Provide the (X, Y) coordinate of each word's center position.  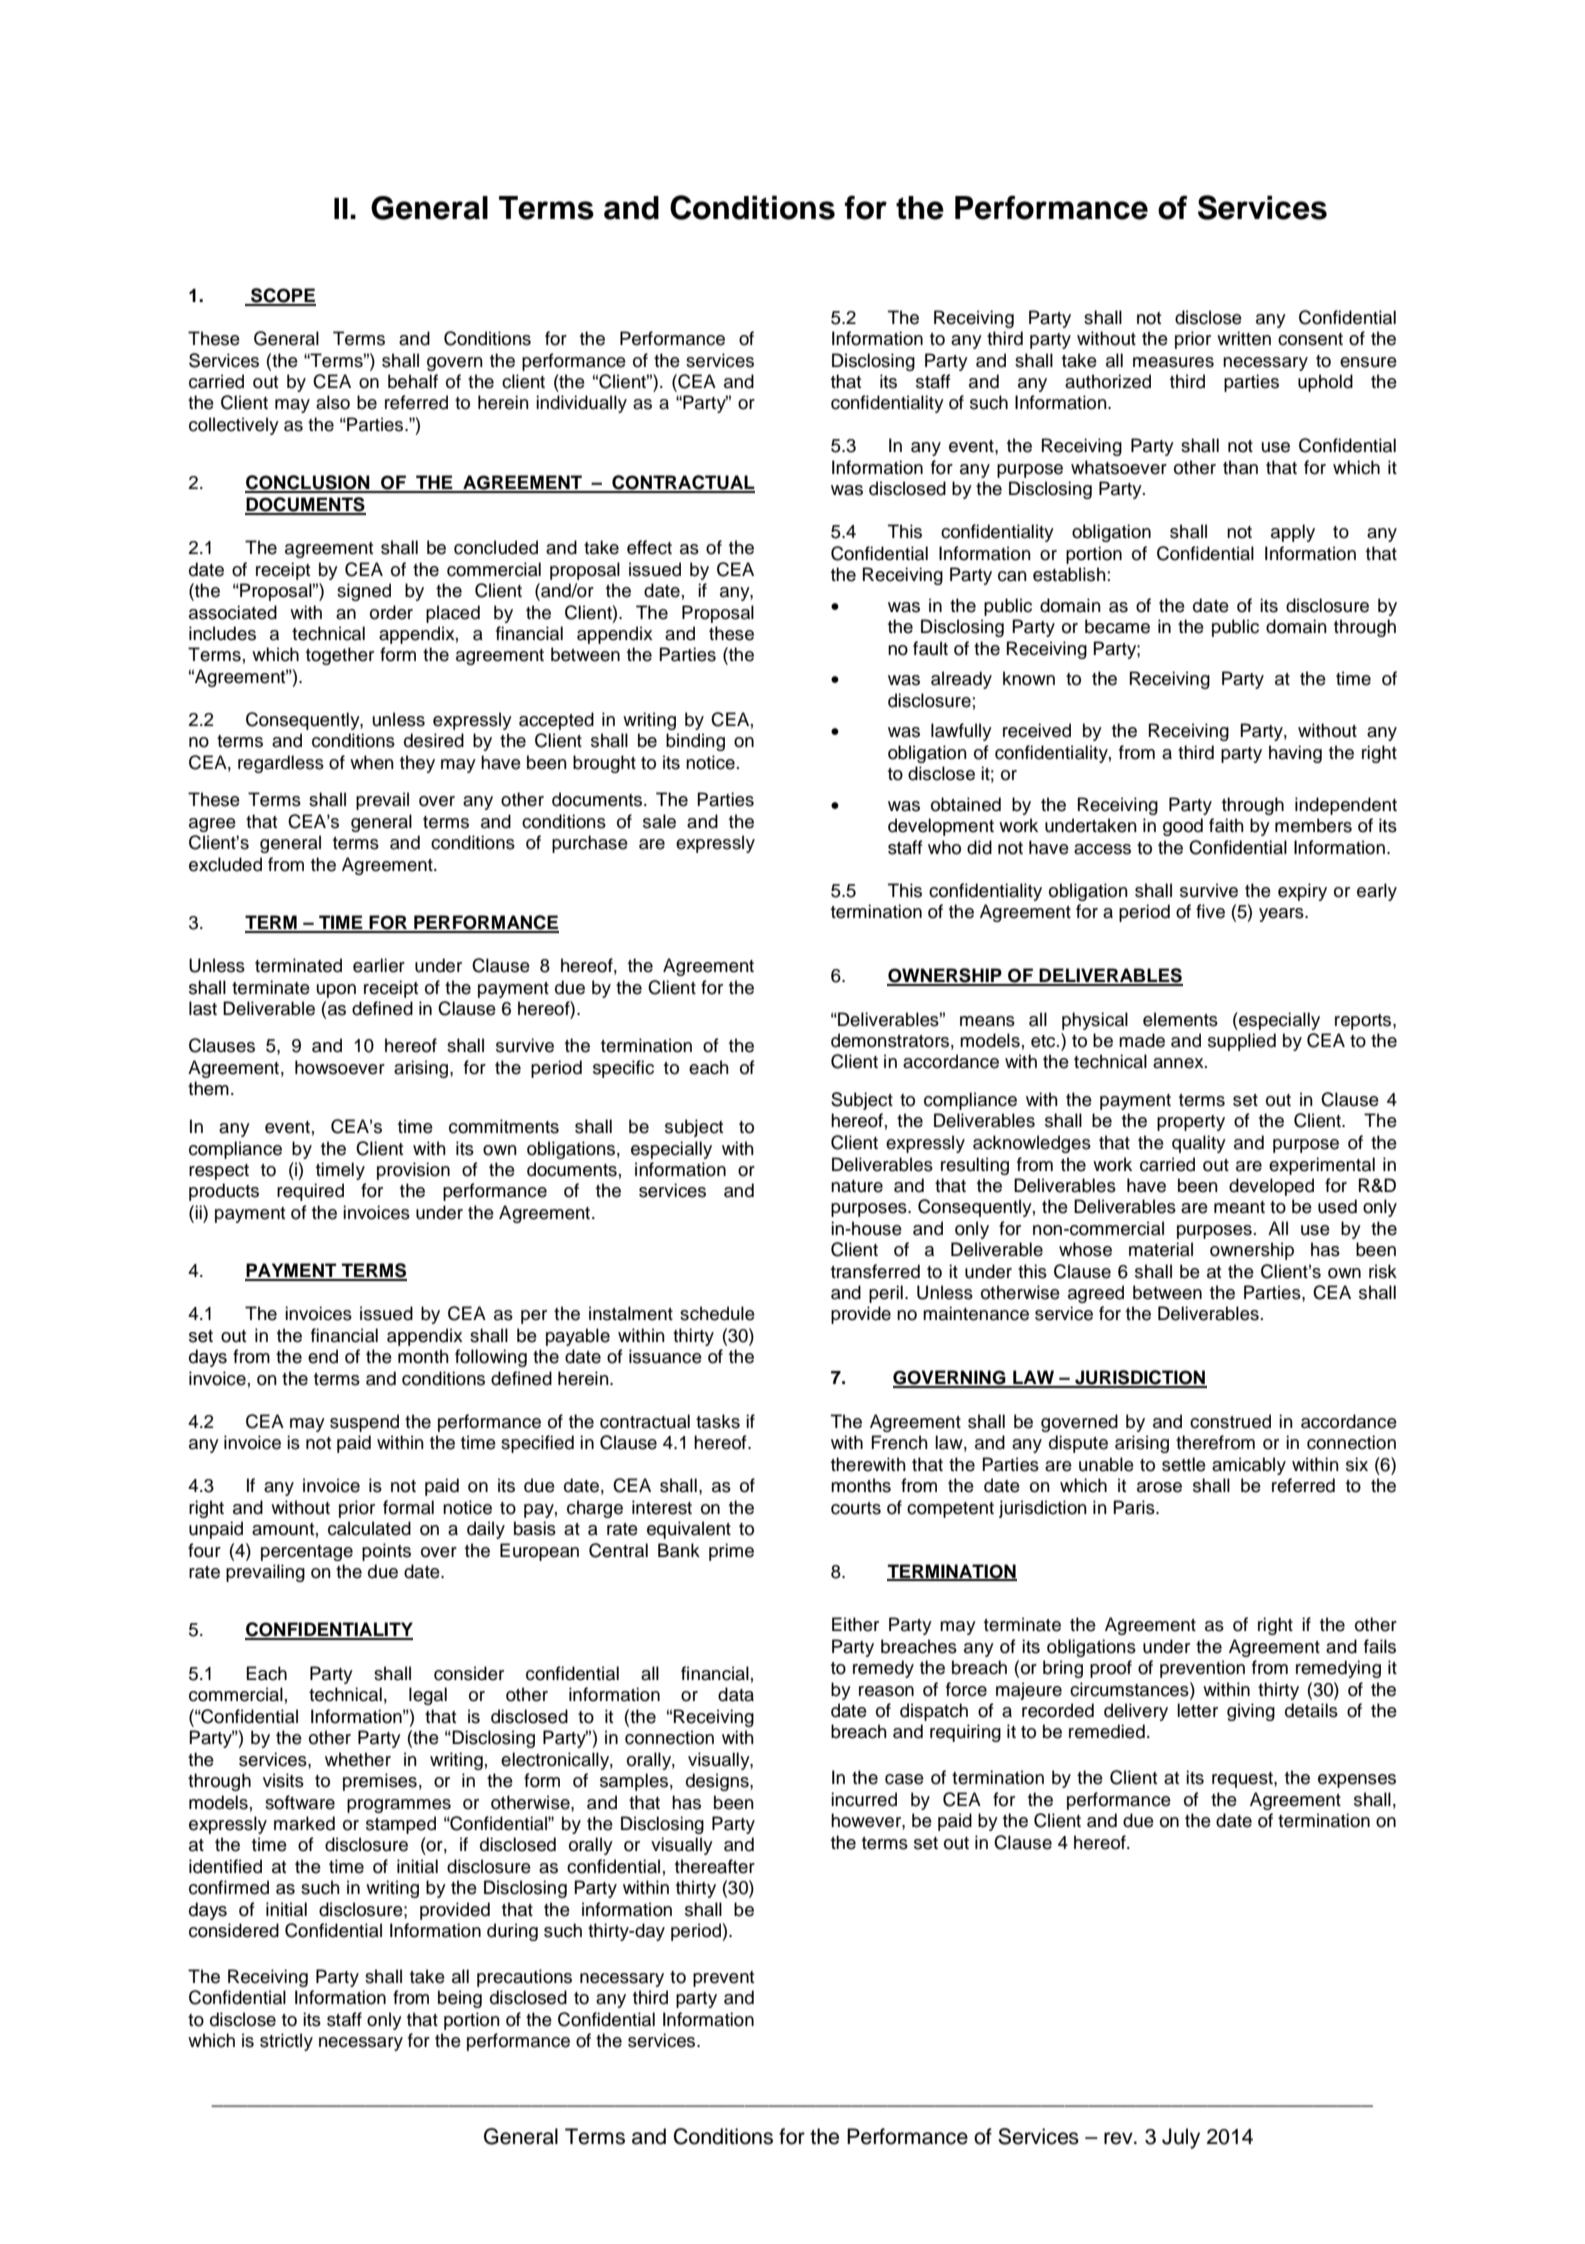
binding (695, 742)
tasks (718, 1421)
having (1295, 754)
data (736, 1694)
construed (1230, 1421)
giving (1251, 1712)
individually (581, 404)
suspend (364, 1423)
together (340, 656)
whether (358, 1759)
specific (623, 1069)
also (333, 402)
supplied (1242, 1042)
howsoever (340, 1067)
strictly (286, 2042)
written (1244, 338)
